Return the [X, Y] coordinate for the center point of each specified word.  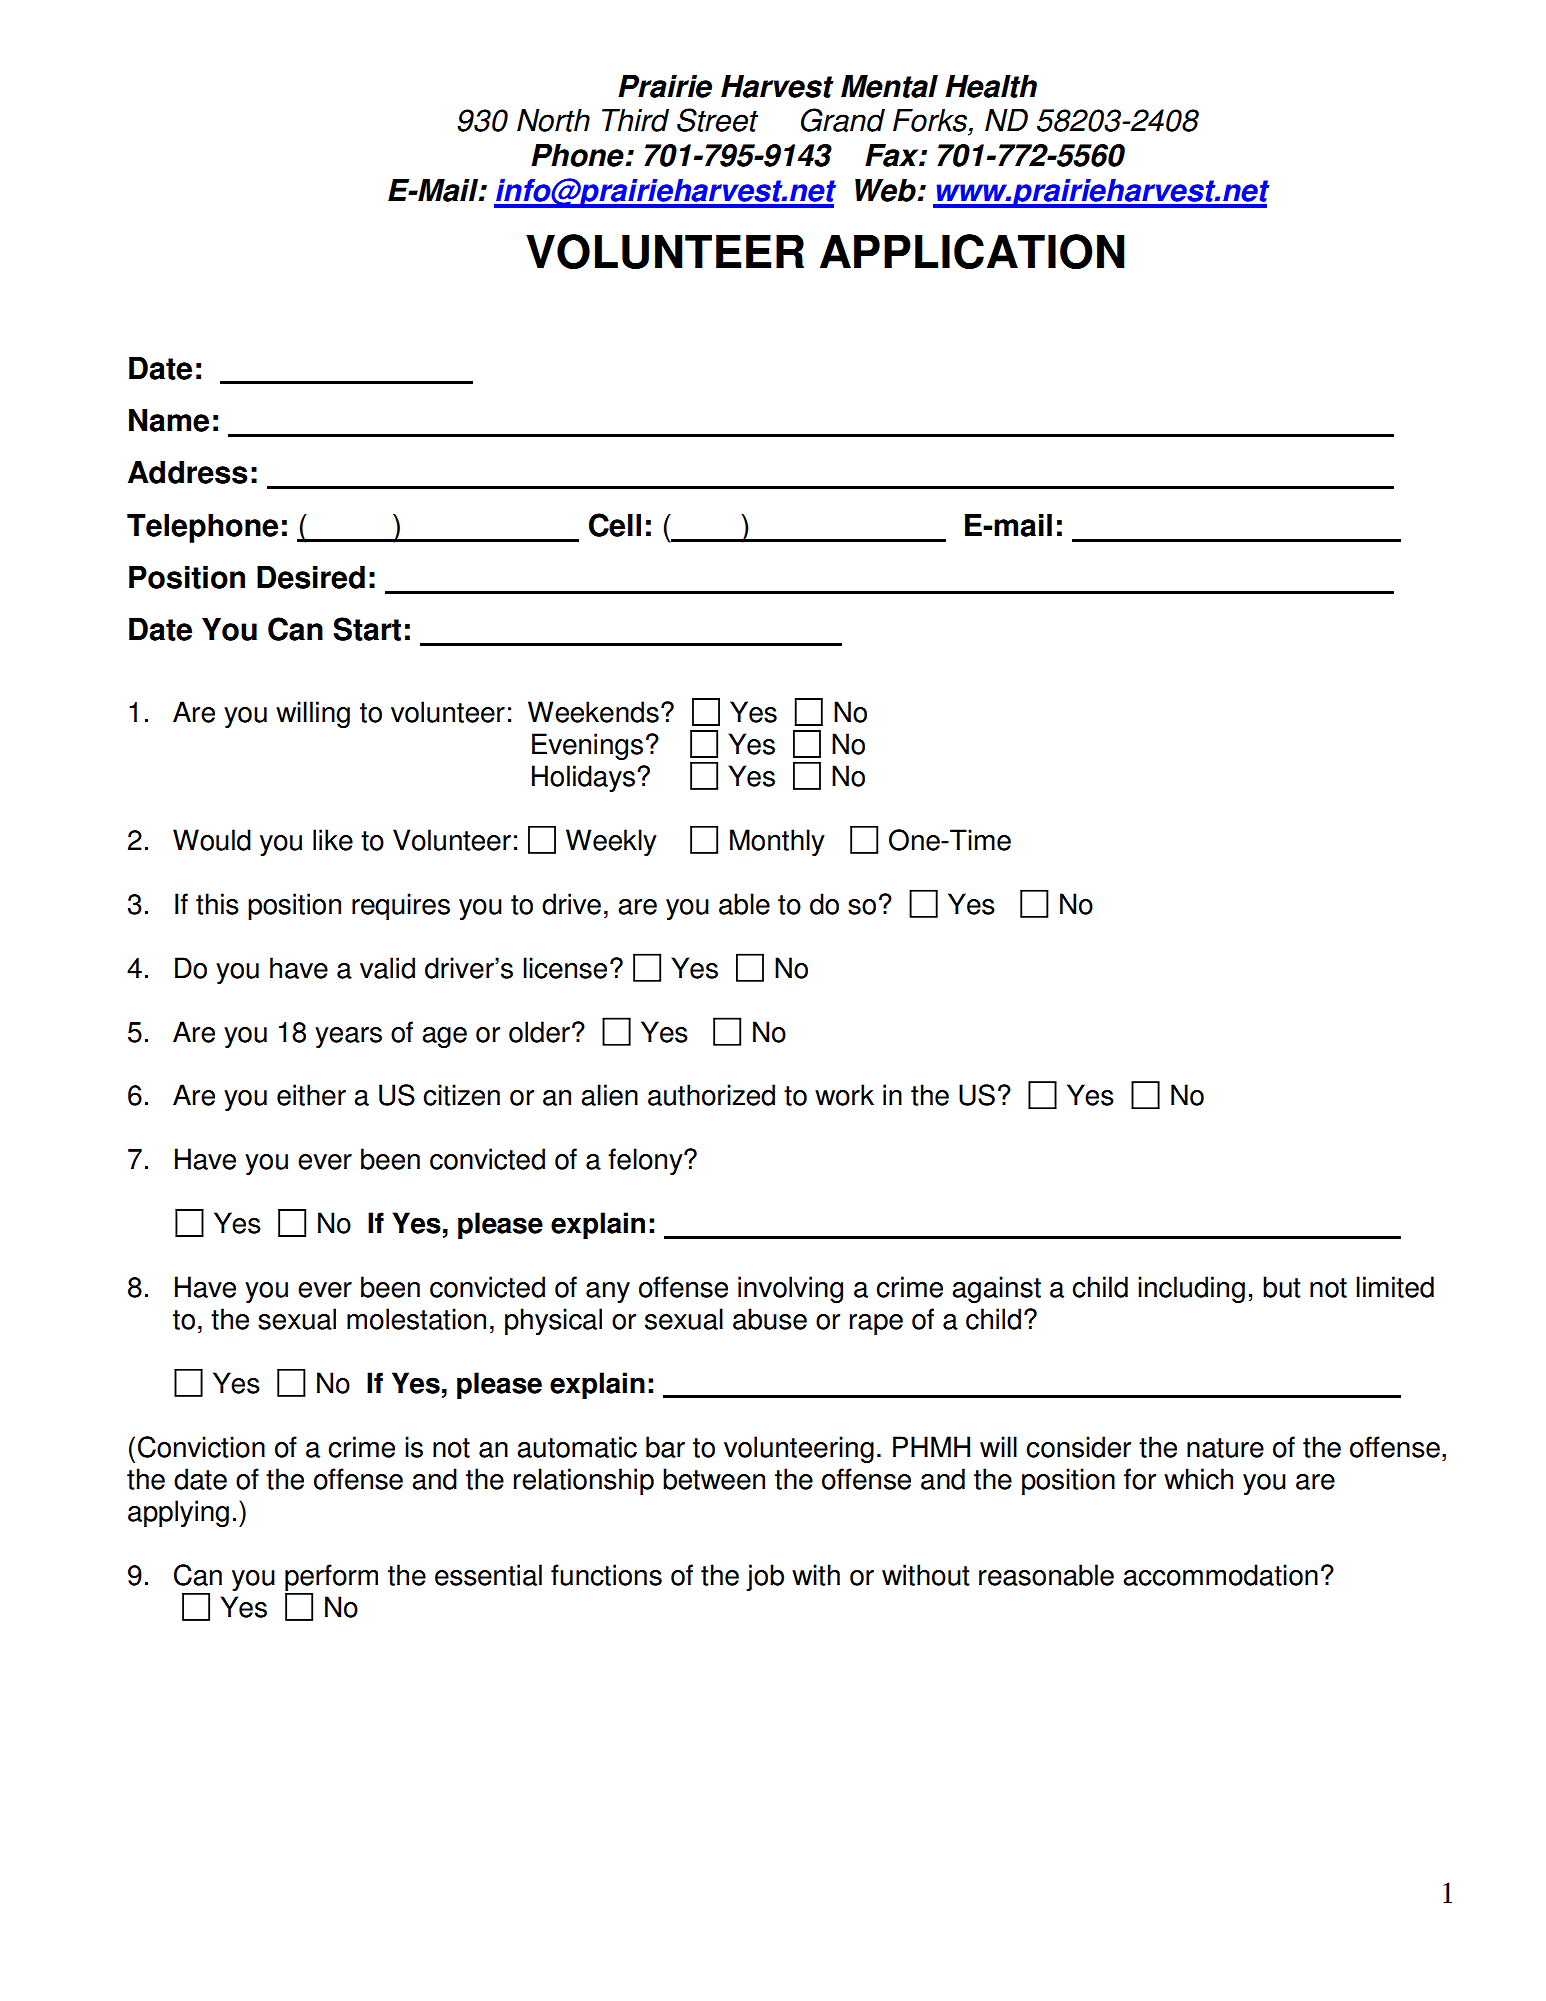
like [333, 840]
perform [331, 1577]
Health [991, 86]
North [553, 120]
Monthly [777, 842]
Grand [843, 120]
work [844, 1095]
